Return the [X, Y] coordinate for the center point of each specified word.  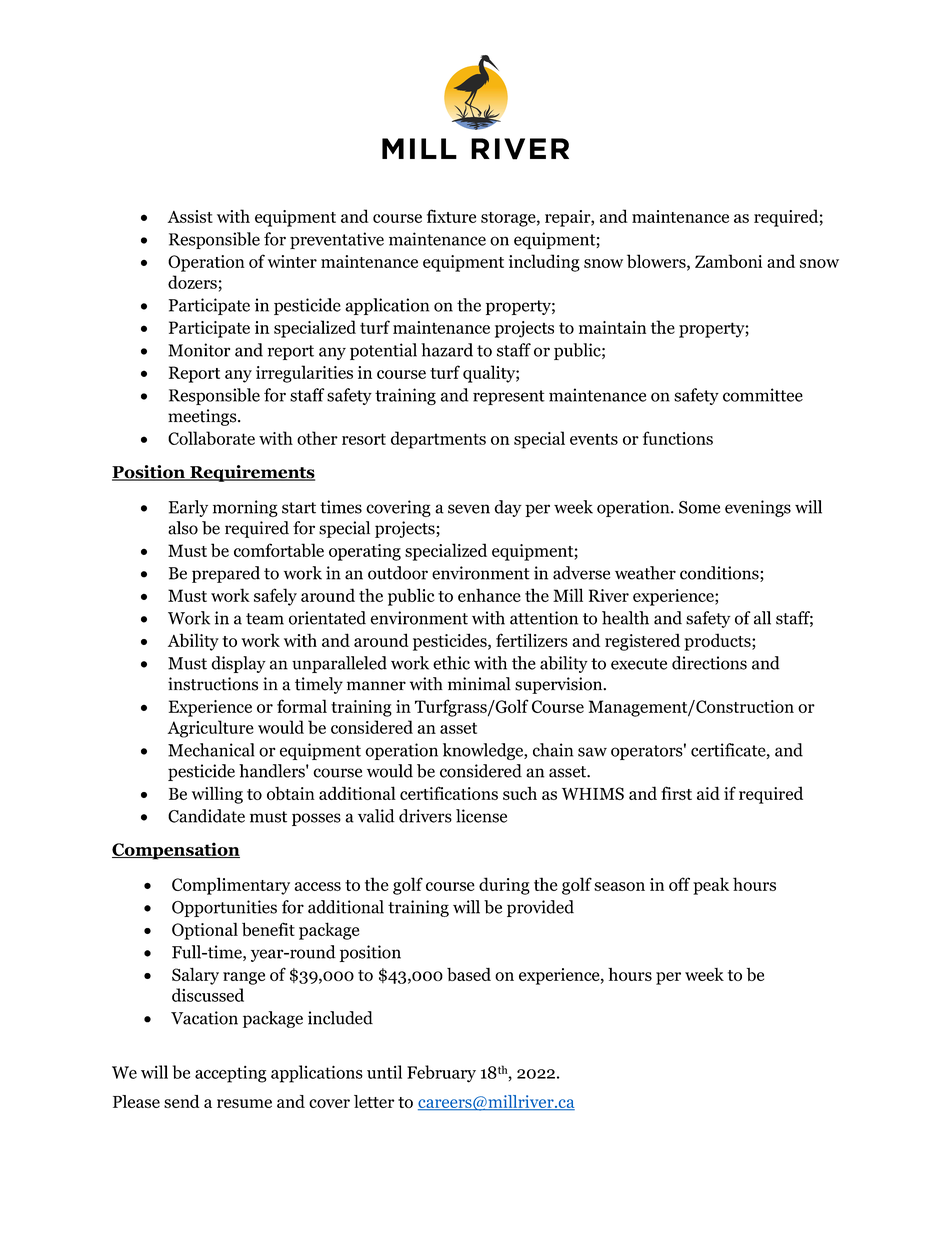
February [441, 1074]
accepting [231, 1074]
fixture [451, 216]
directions [709, 663]
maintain [612, 327]
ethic [451, 663]
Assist [190, 216]
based [469, 974]
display [239, 664]
